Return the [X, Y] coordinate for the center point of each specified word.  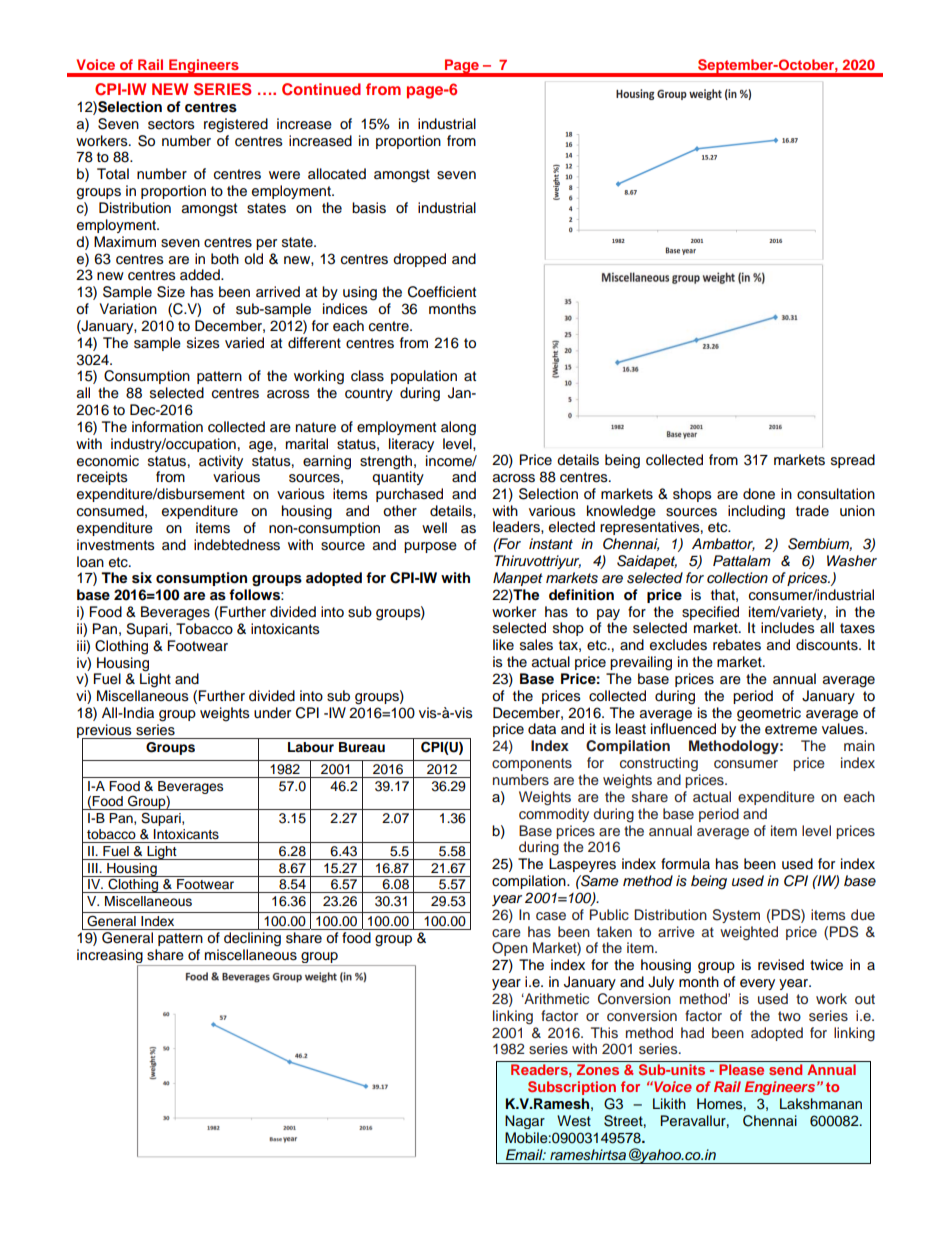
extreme [791, 729]
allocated [337, 174]
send [785, 1069]
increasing [111, 957]
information [167, 427]
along [458, 428]
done [759, 494]
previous [105, 732]
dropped [419, 260]
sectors [171, 124]
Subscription [572, 1088]
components [532, 764]
